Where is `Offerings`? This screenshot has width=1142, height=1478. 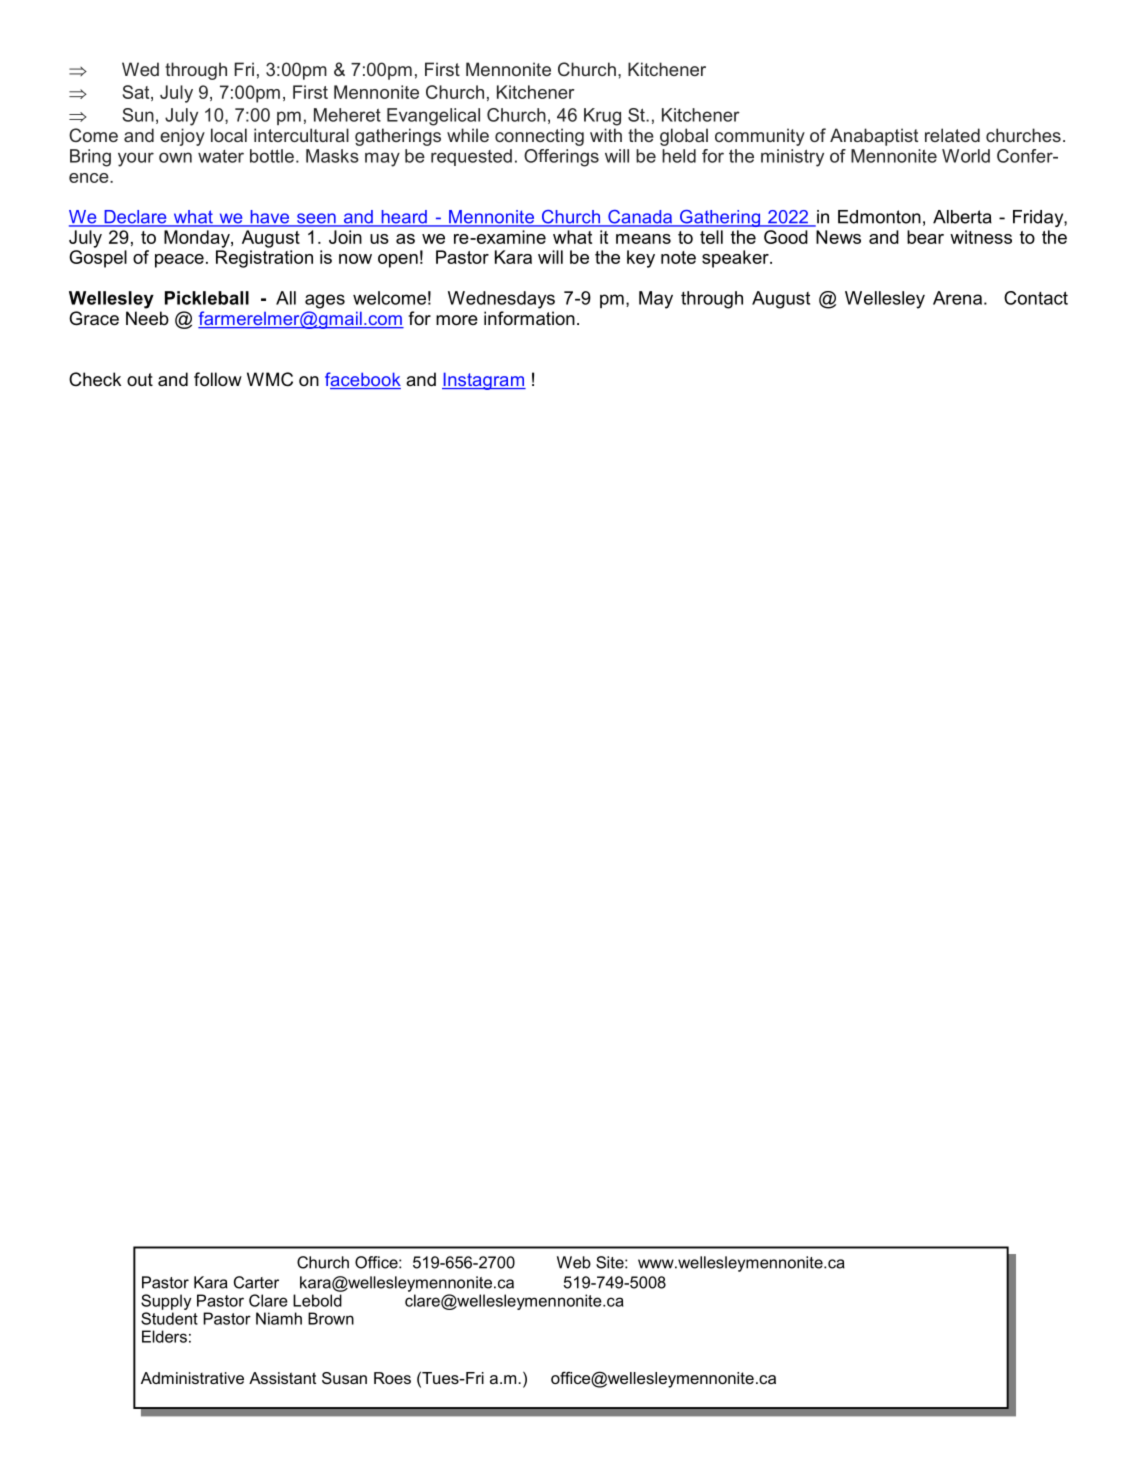 Offerings is located at coordinates (561, 158).
